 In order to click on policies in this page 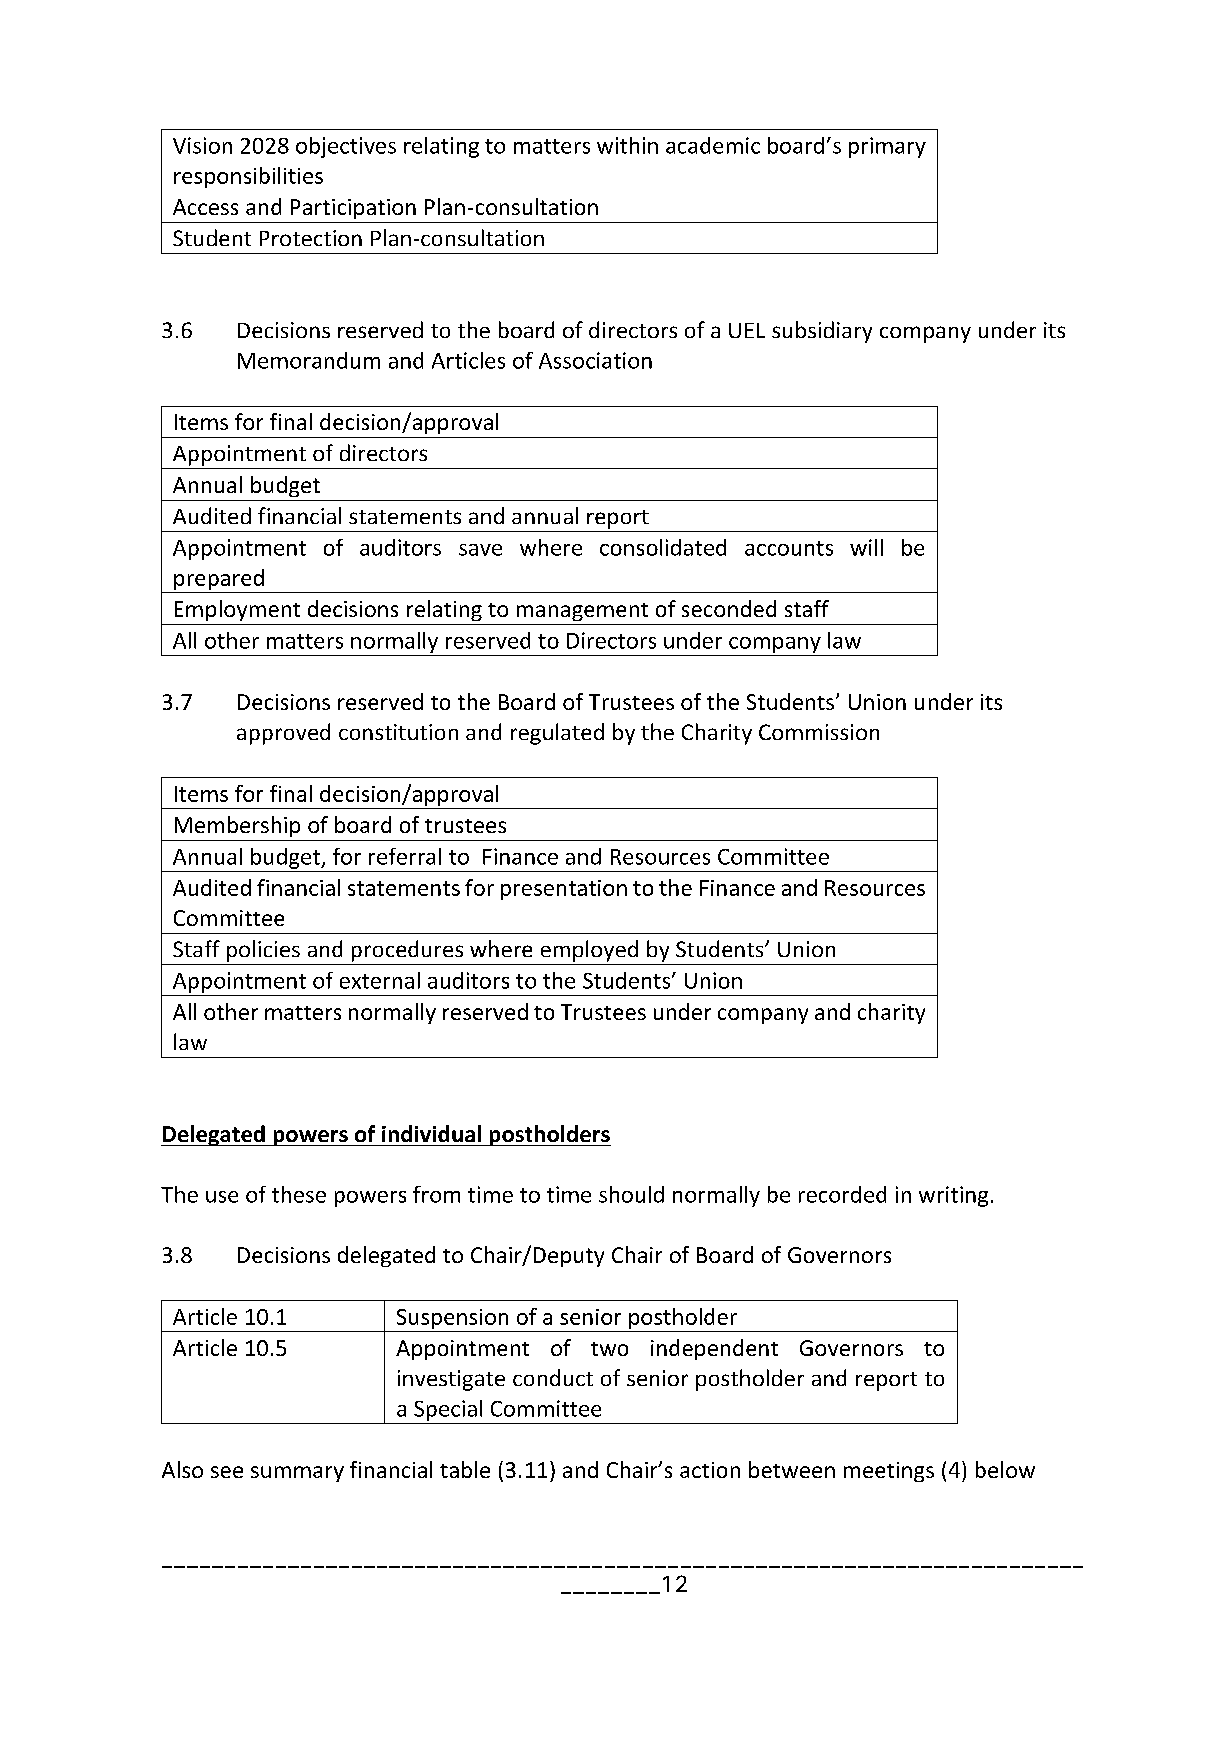, I will do `click(263, 951)`.
